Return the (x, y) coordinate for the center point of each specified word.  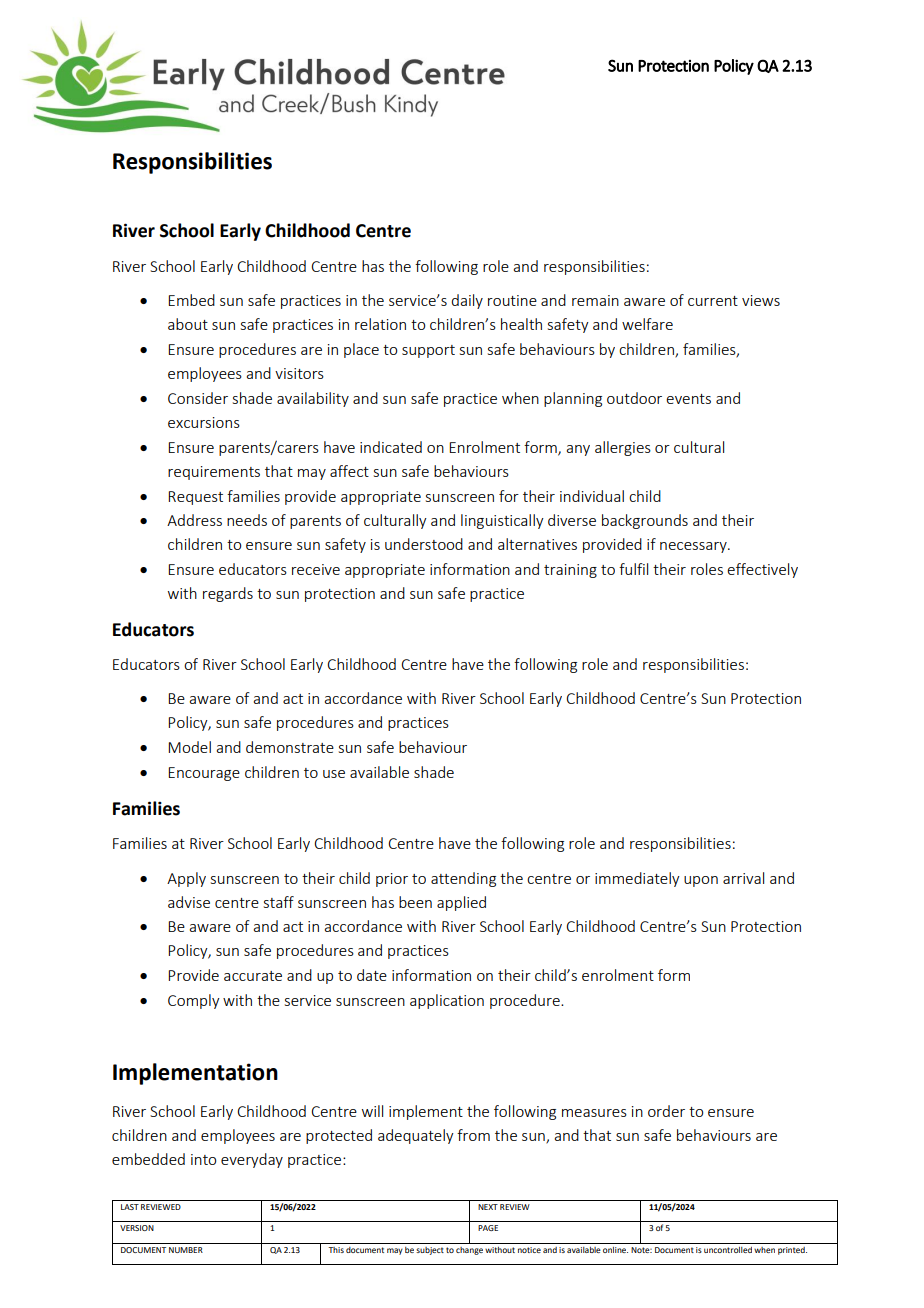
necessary (694, 547)
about (188, 324)
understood (424, 544)
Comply (194, 1001)
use (334, 774)
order (666, 1111)
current (713, 301)
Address (194, 520)
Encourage (204, 774)
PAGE (488, 1228)
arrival (743, 878)
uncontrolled (728, 1250)
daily (467, 301)
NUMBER (186, 1250)
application (447, 1001)
